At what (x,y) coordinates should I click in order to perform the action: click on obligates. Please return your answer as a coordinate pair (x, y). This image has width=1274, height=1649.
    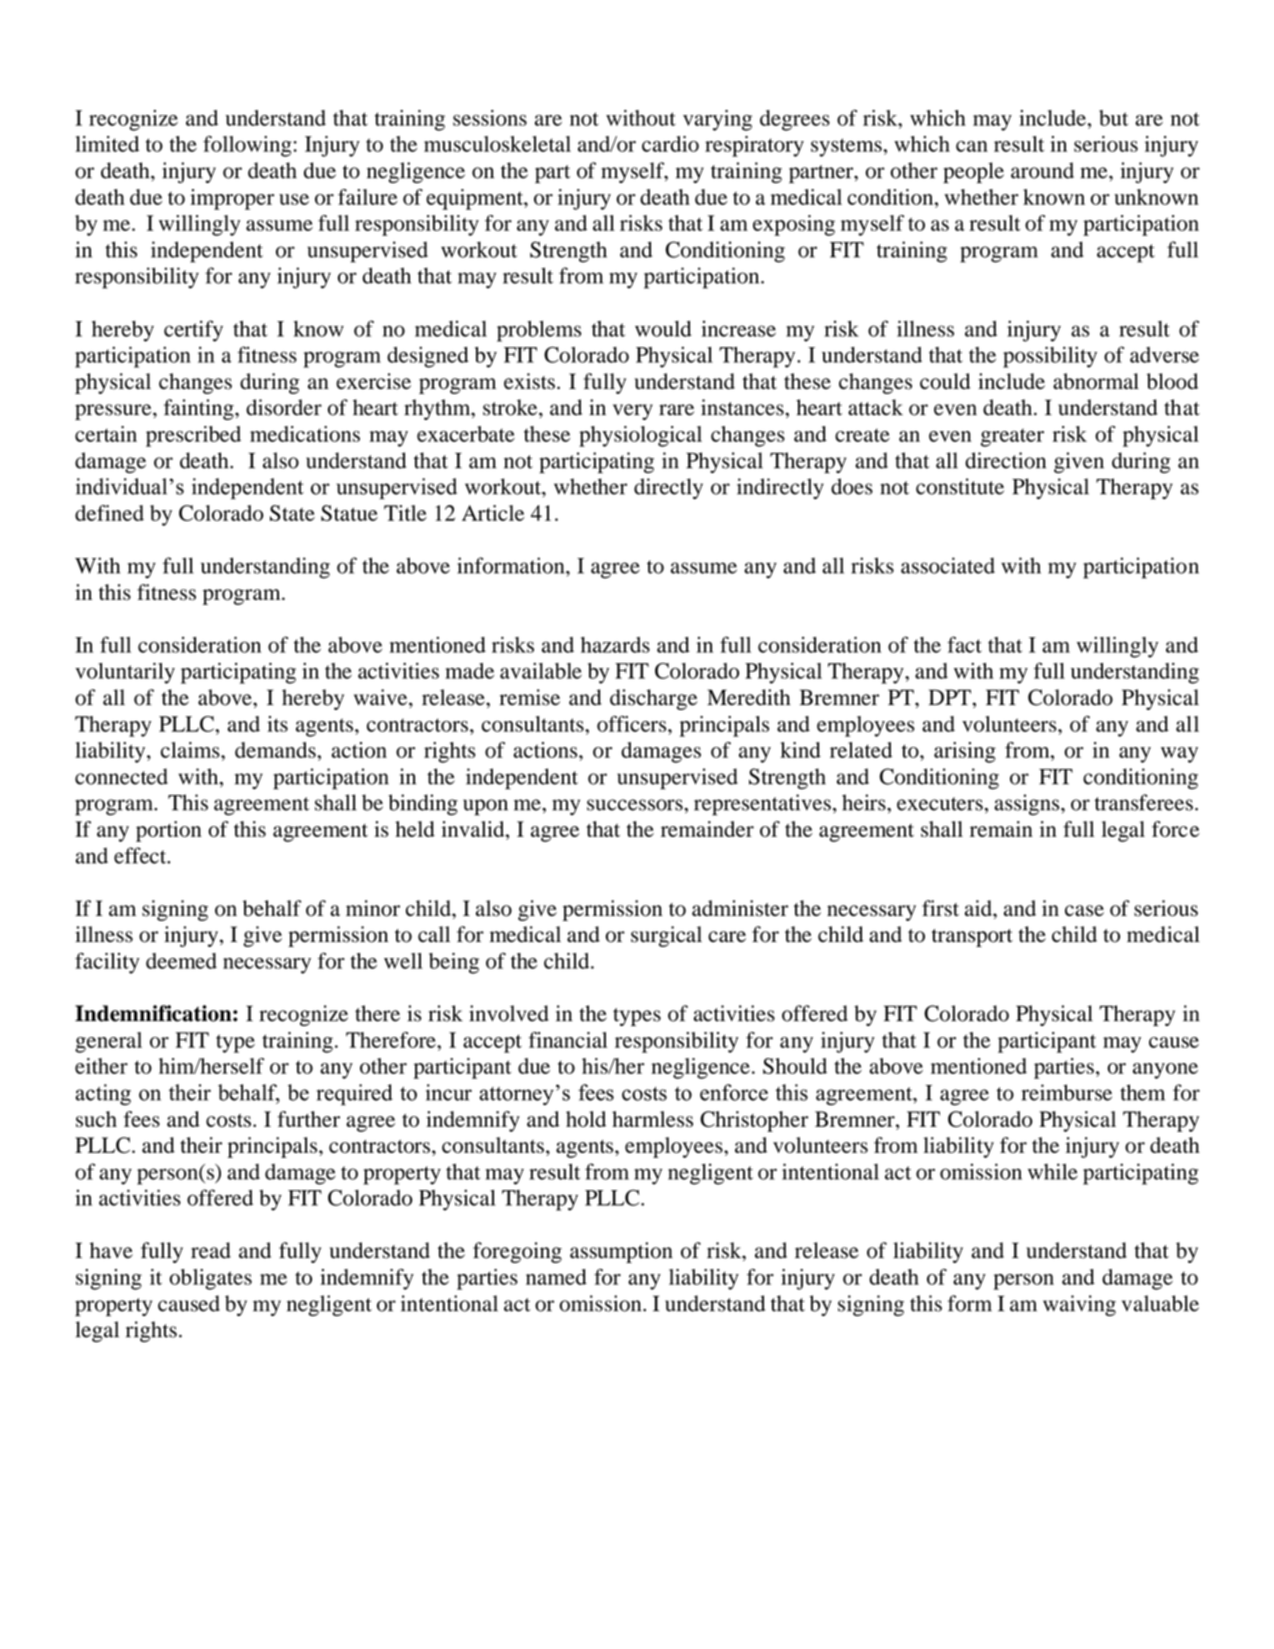
    Looking at the image, I should click on (210, 1279).
